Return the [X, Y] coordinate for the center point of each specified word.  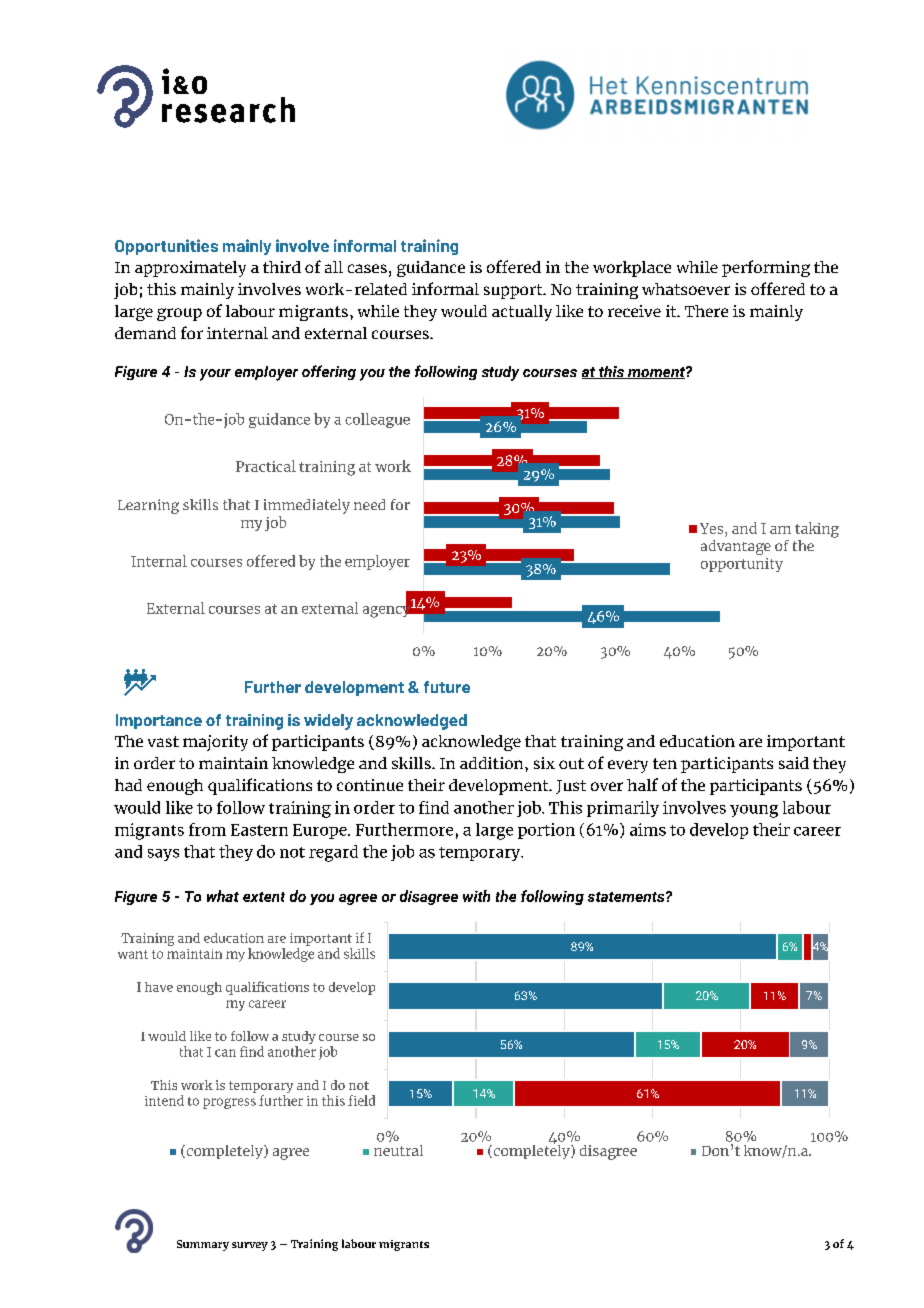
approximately [190, 269]
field [361, 1100]
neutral [398, 1150]
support [514, 291]
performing [766, 268]
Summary [203, 1245]
